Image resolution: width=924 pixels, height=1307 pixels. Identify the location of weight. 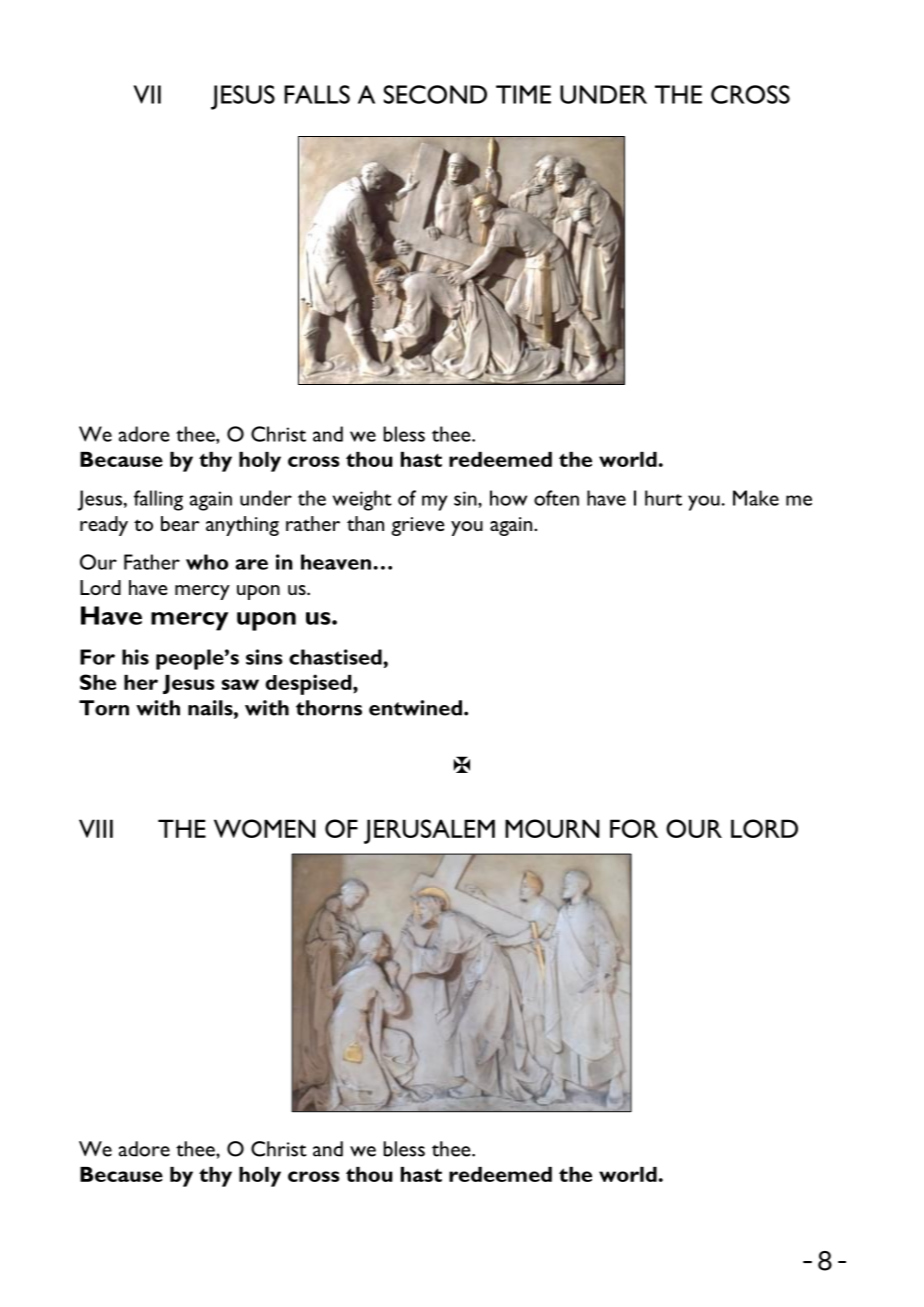
(362, 500).
